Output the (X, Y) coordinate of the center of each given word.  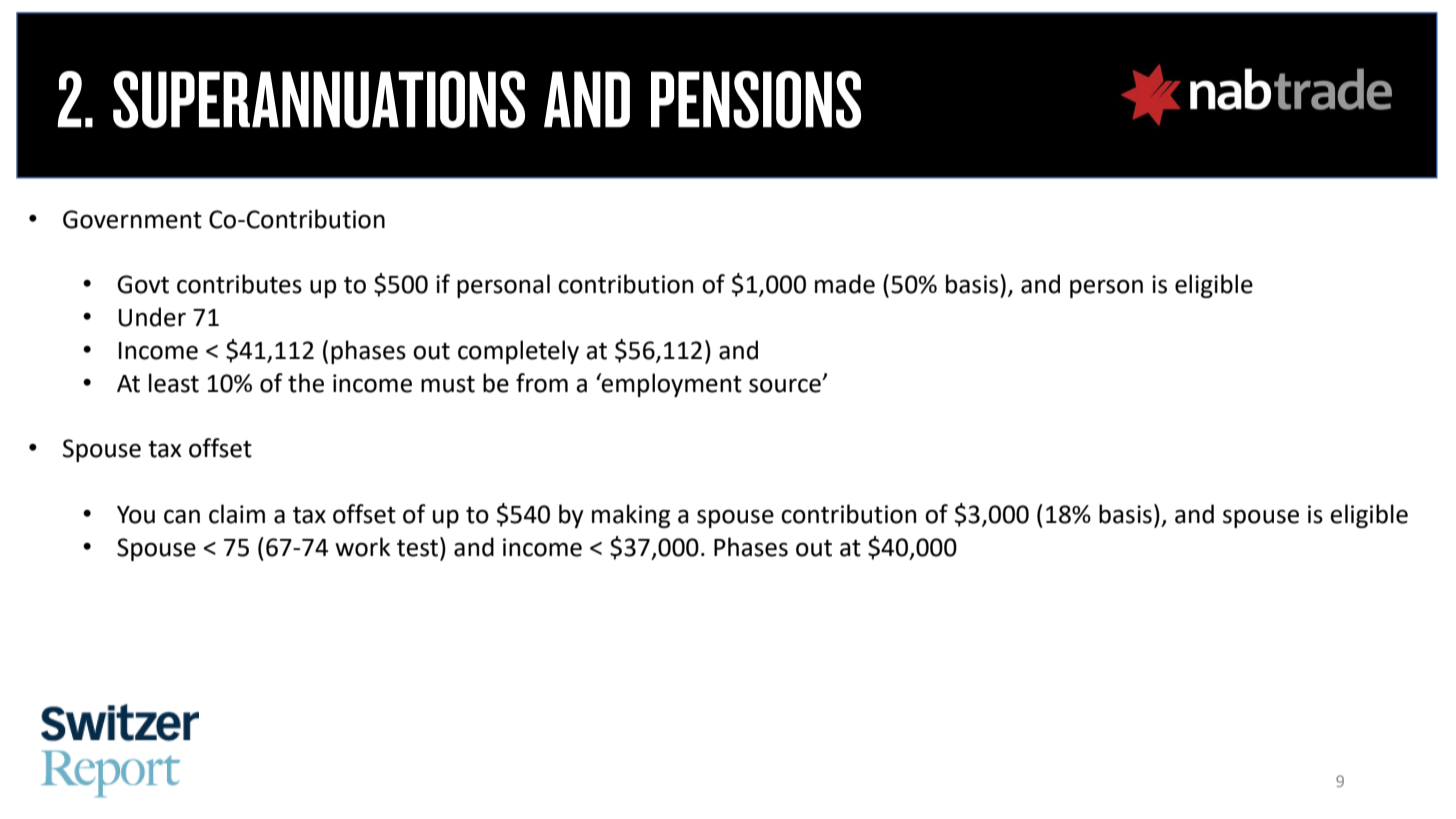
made (845, 284)
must (448, 384)
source (786, 385)
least (174, 383)
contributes (239, 284)
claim (237, 514)
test (419, 547)
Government (132, 219)
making (631, 516)
